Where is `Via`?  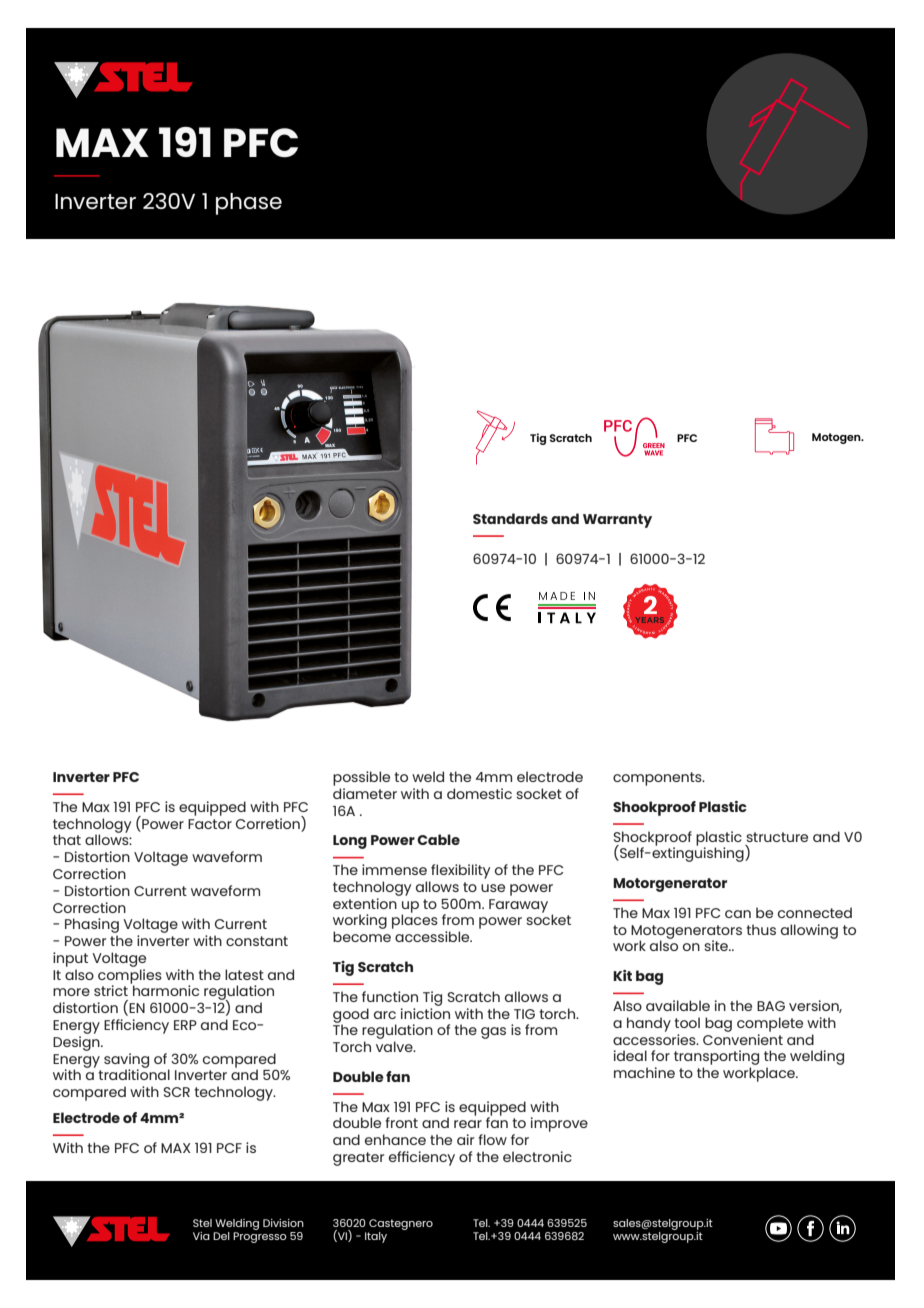
Via is located at coordinates (201, 1236).
